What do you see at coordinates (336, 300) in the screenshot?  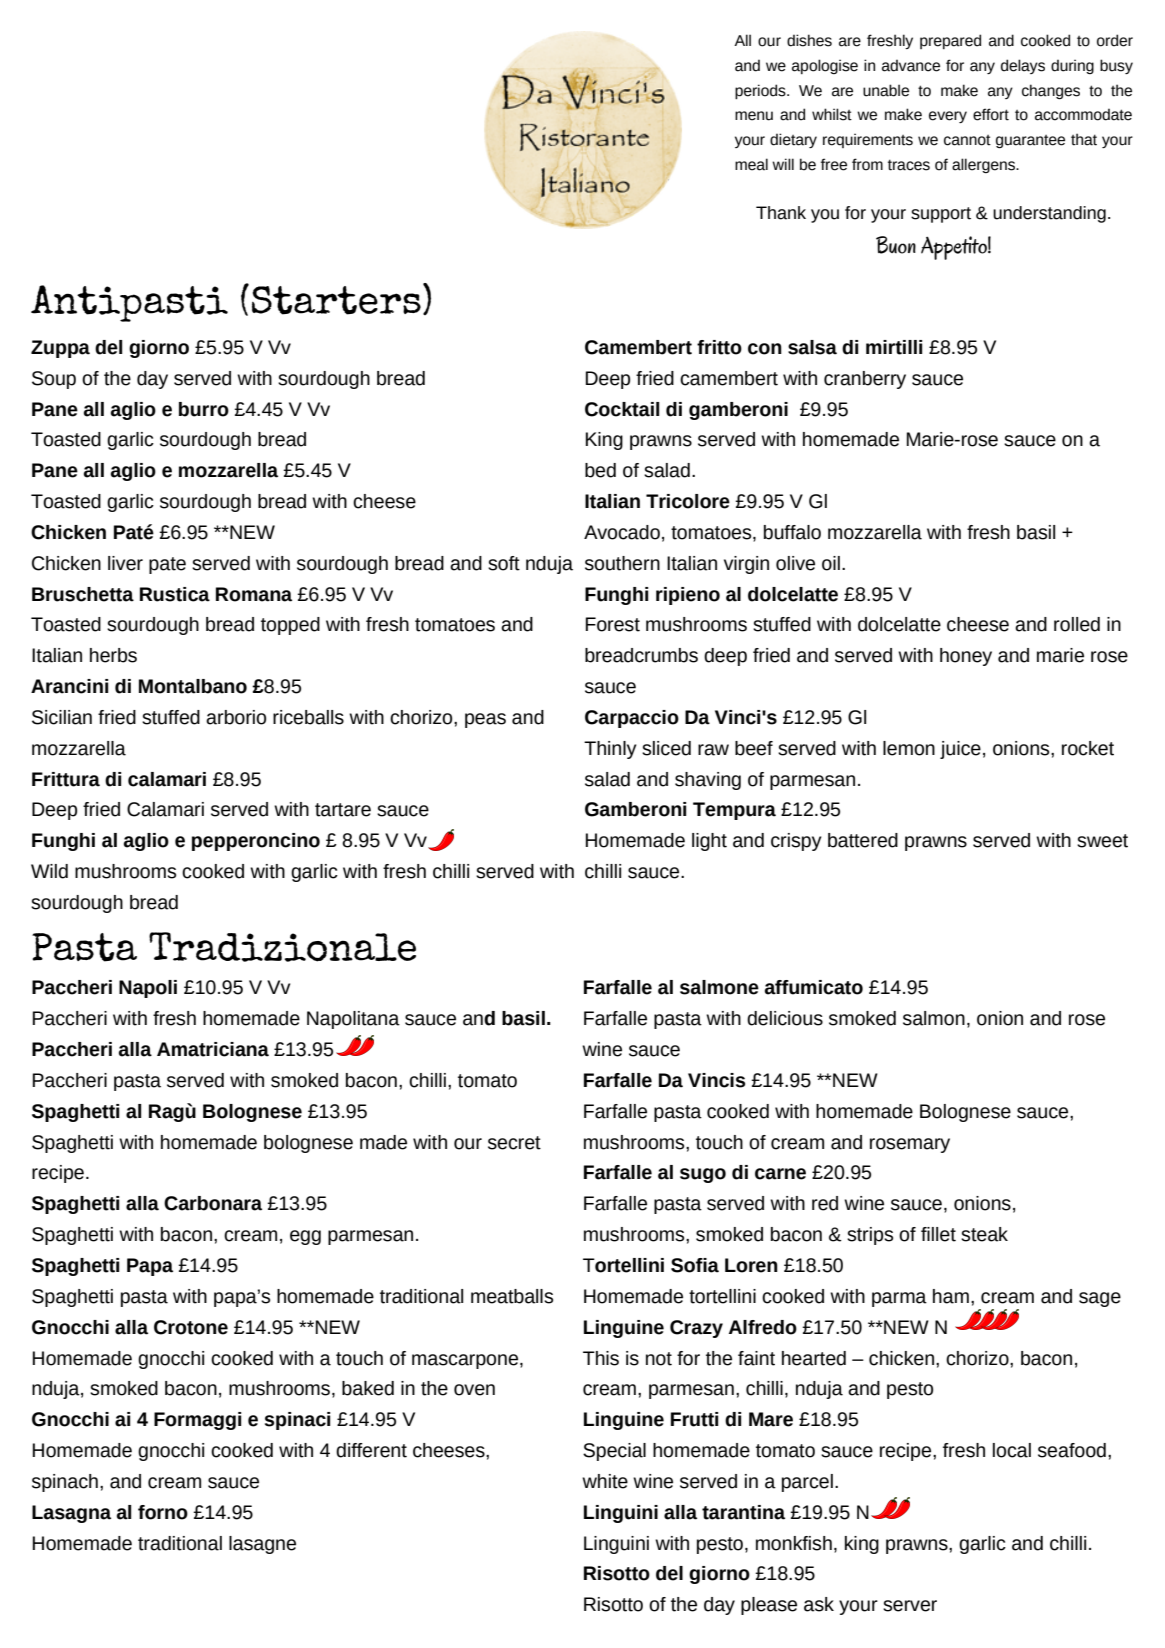 I see `Starters` at bounding box center [336, 300].
